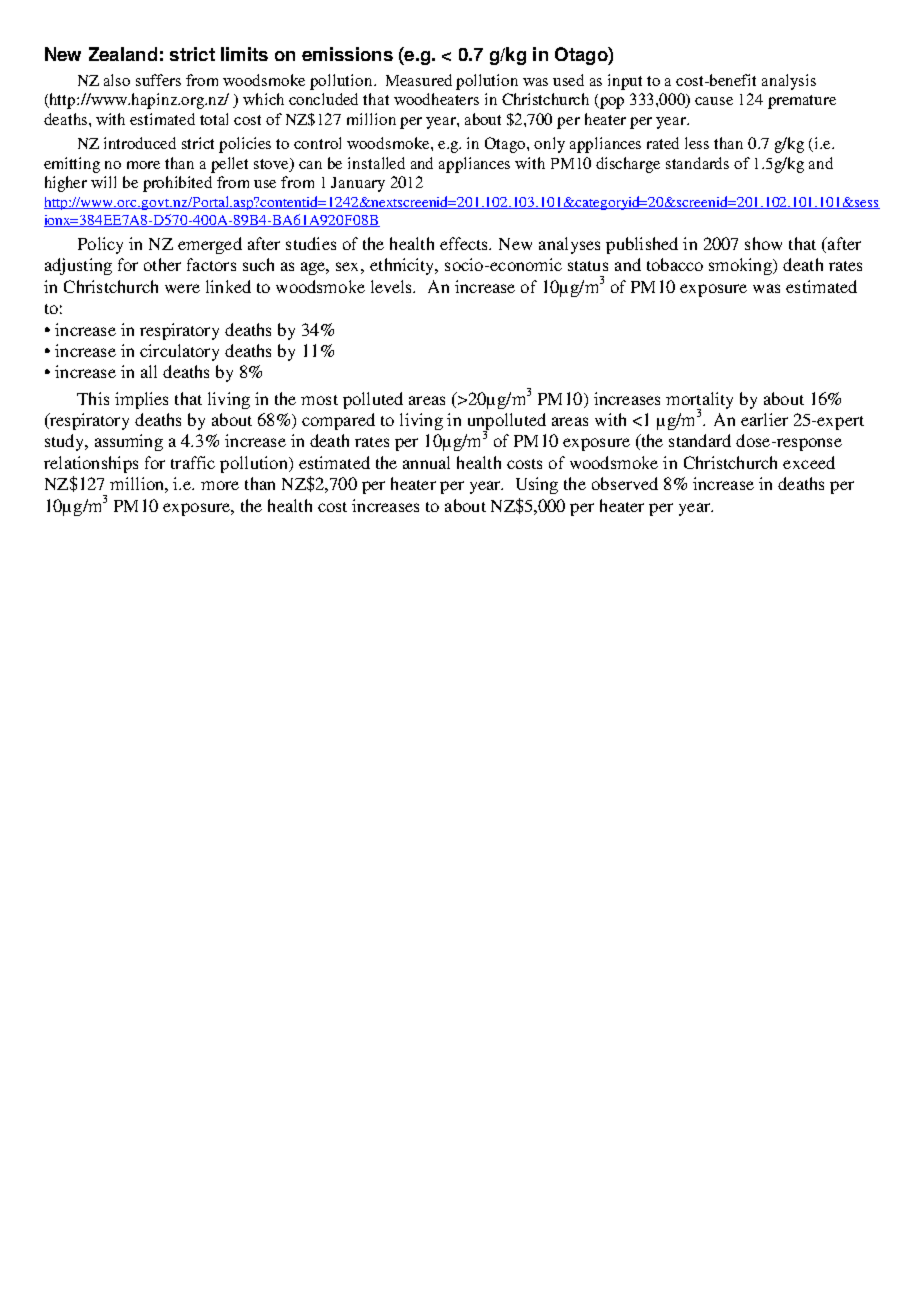  Describe the element at coordinates (376, 163) in the page. I see `installed` at that location.
